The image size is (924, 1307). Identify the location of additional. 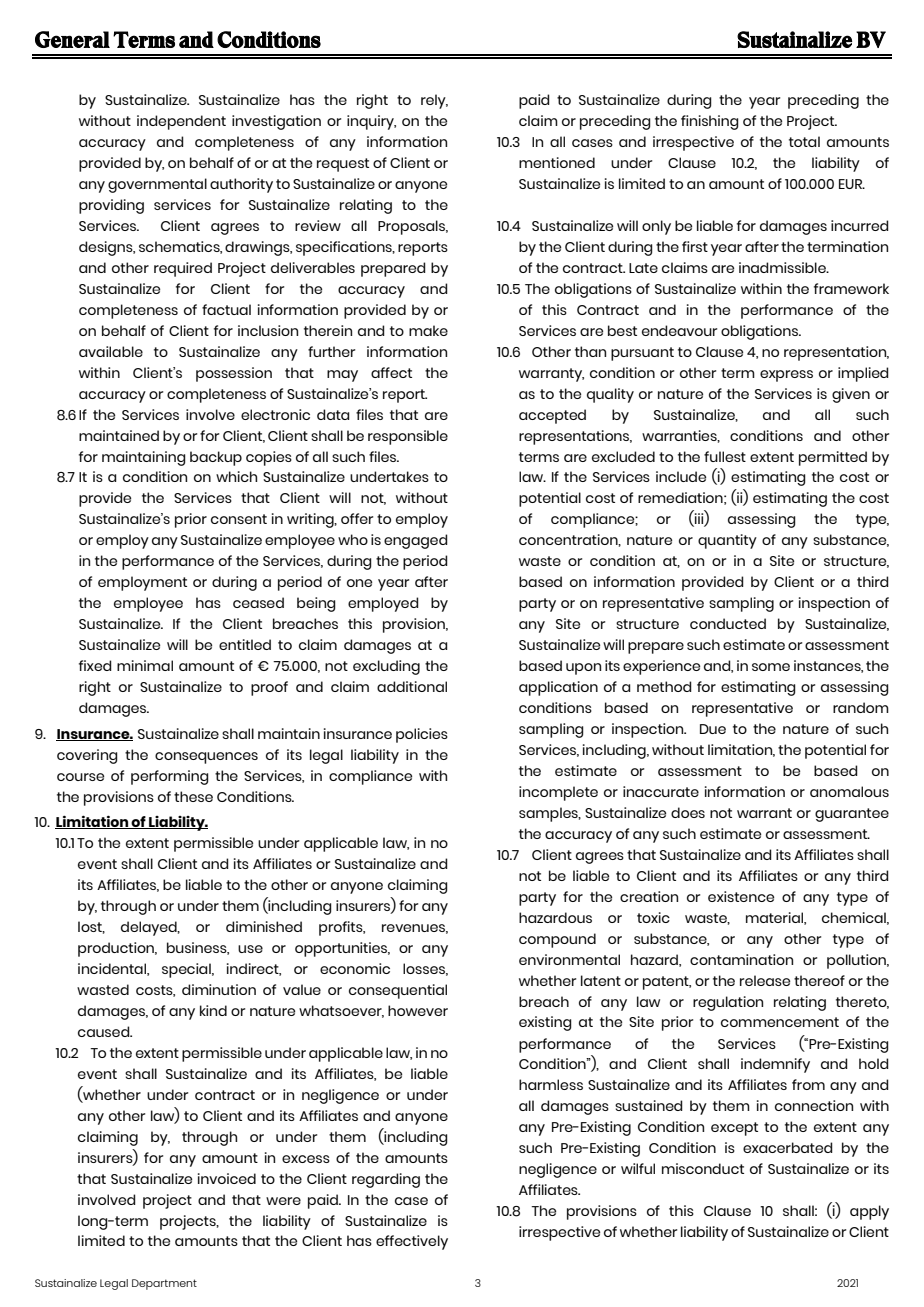
(412, 686).
